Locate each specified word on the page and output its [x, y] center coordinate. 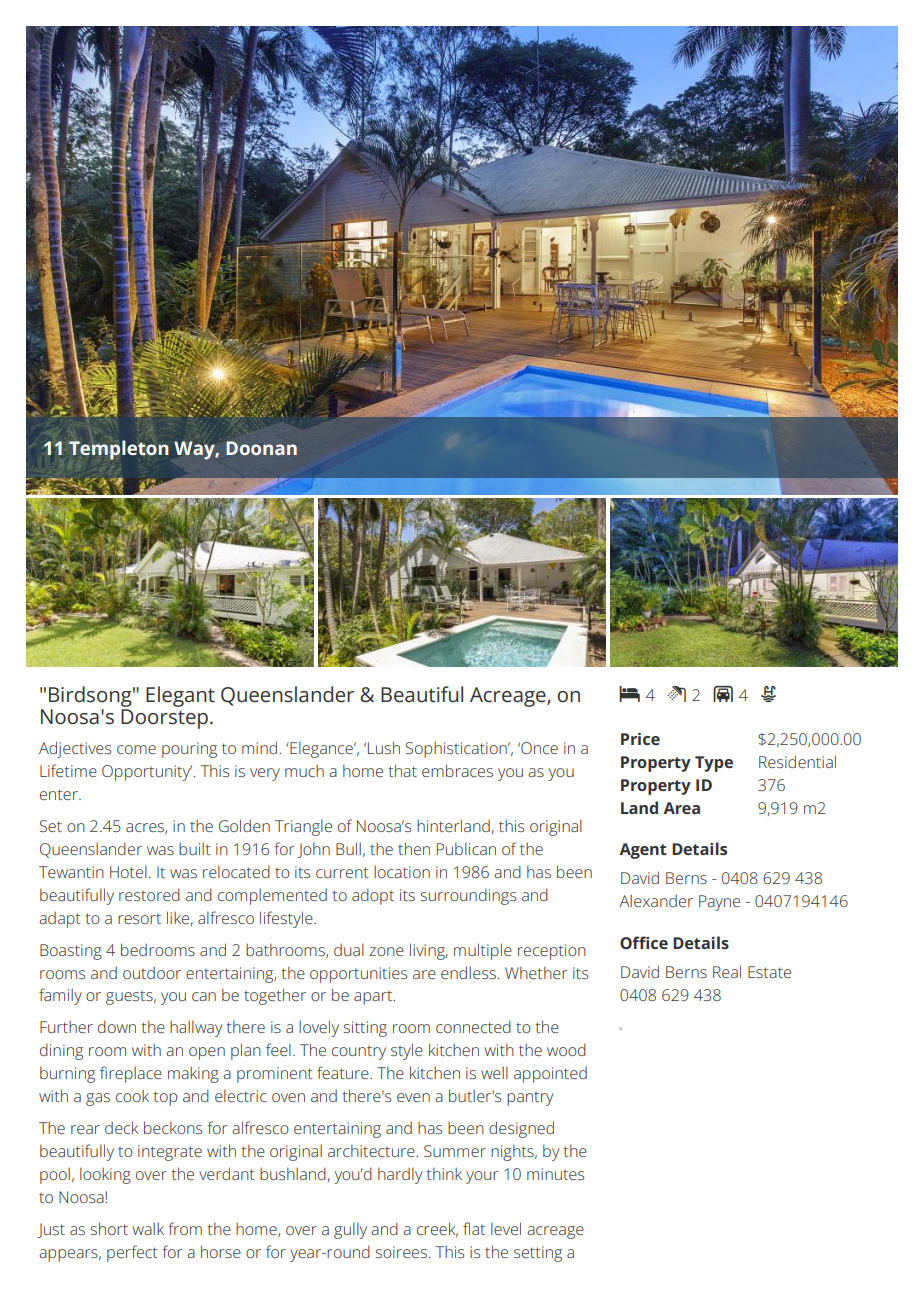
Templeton [119, 450]
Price [640, 739]
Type [714, 764]
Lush [384, 747]
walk [148, 1229]
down [117, 1026]
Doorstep [164, 719]
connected [473, 1026]
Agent [643, 851]
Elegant [180, 696]
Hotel [128, 871]
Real [727, 971]
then [414, 848]
